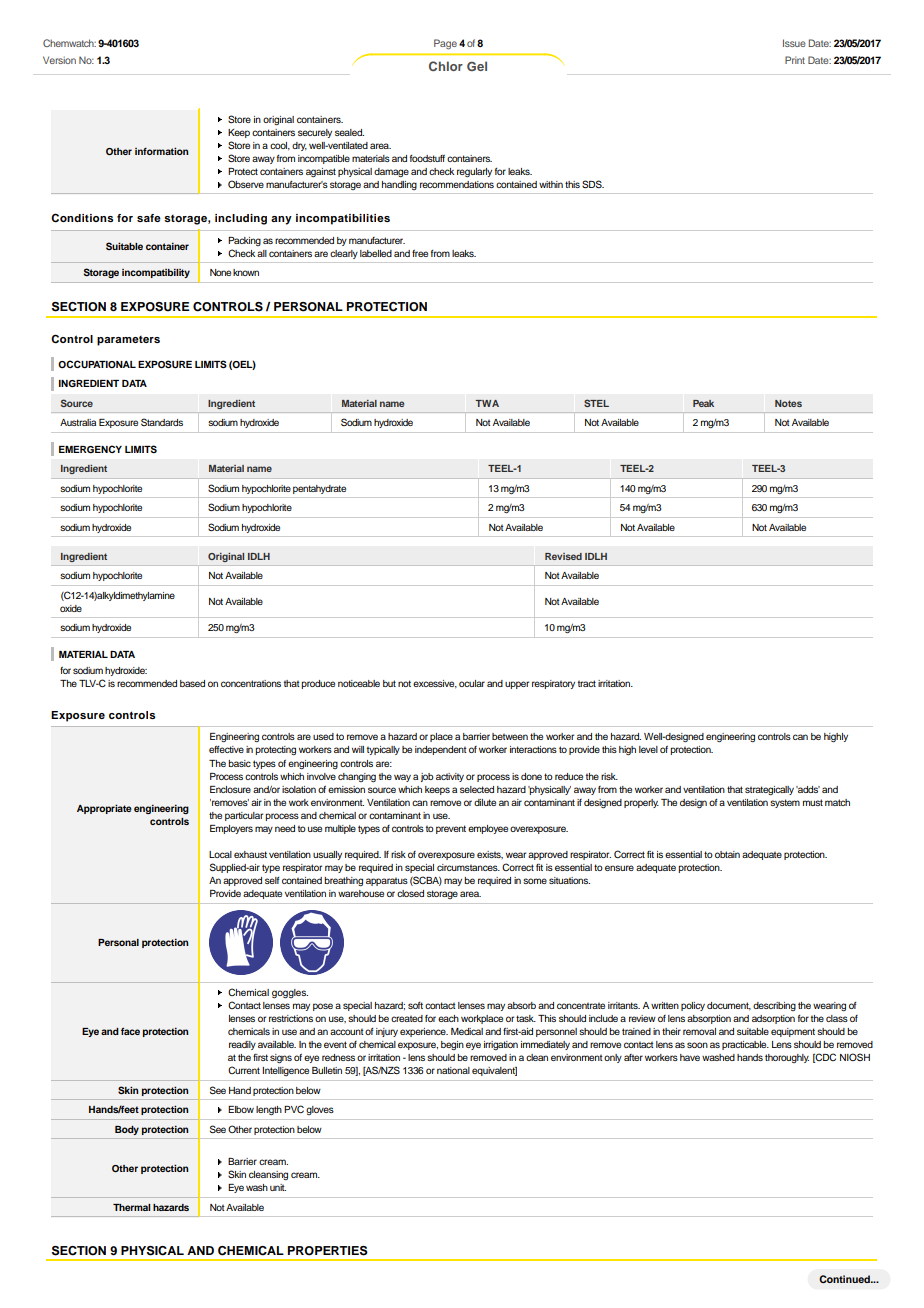  Describe the element at coordinates (328, 1251) in the screenshot. I see `PROPERTIES` at that location.
